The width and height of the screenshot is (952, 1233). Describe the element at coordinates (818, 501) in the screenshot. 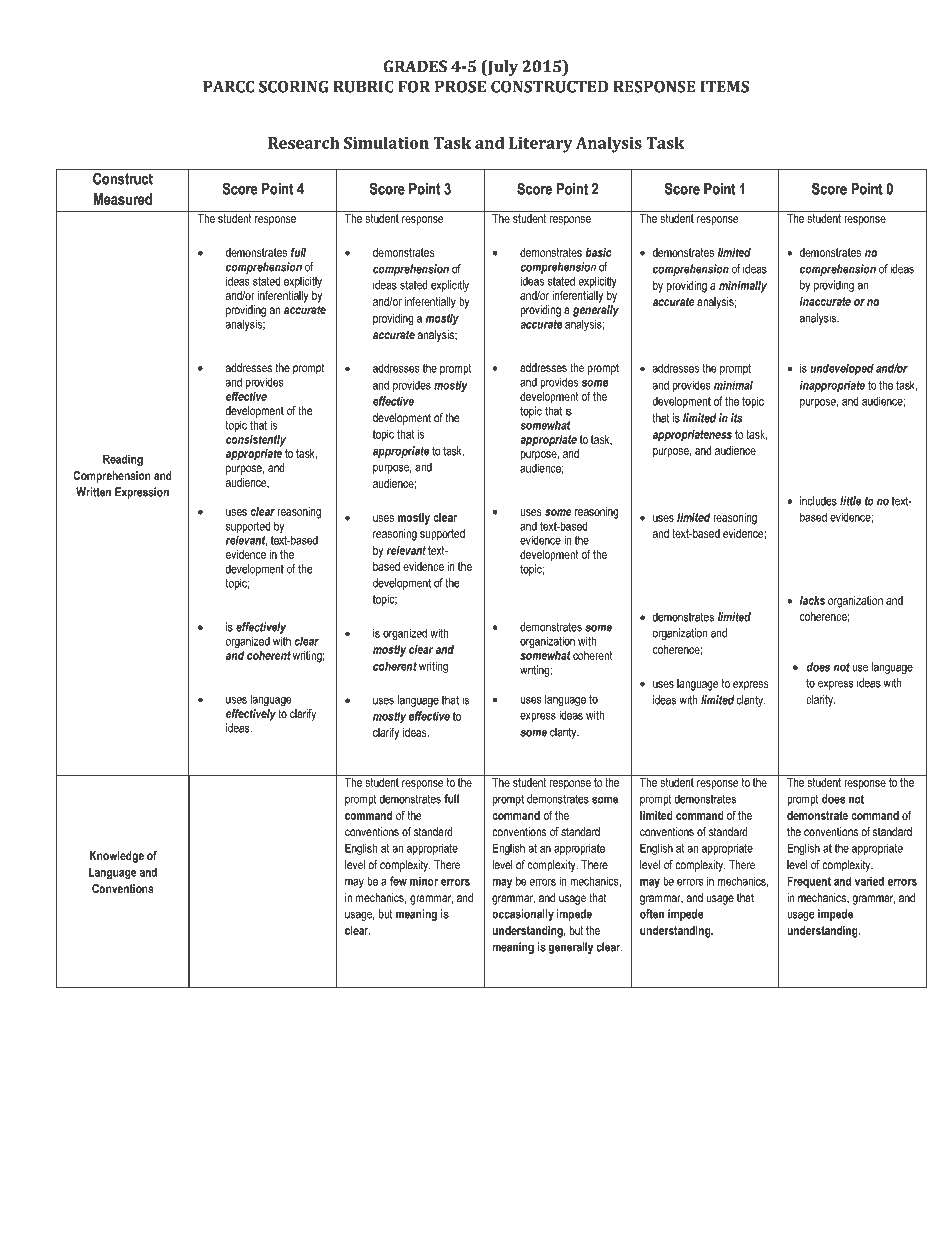

I see `includes` at that location.
